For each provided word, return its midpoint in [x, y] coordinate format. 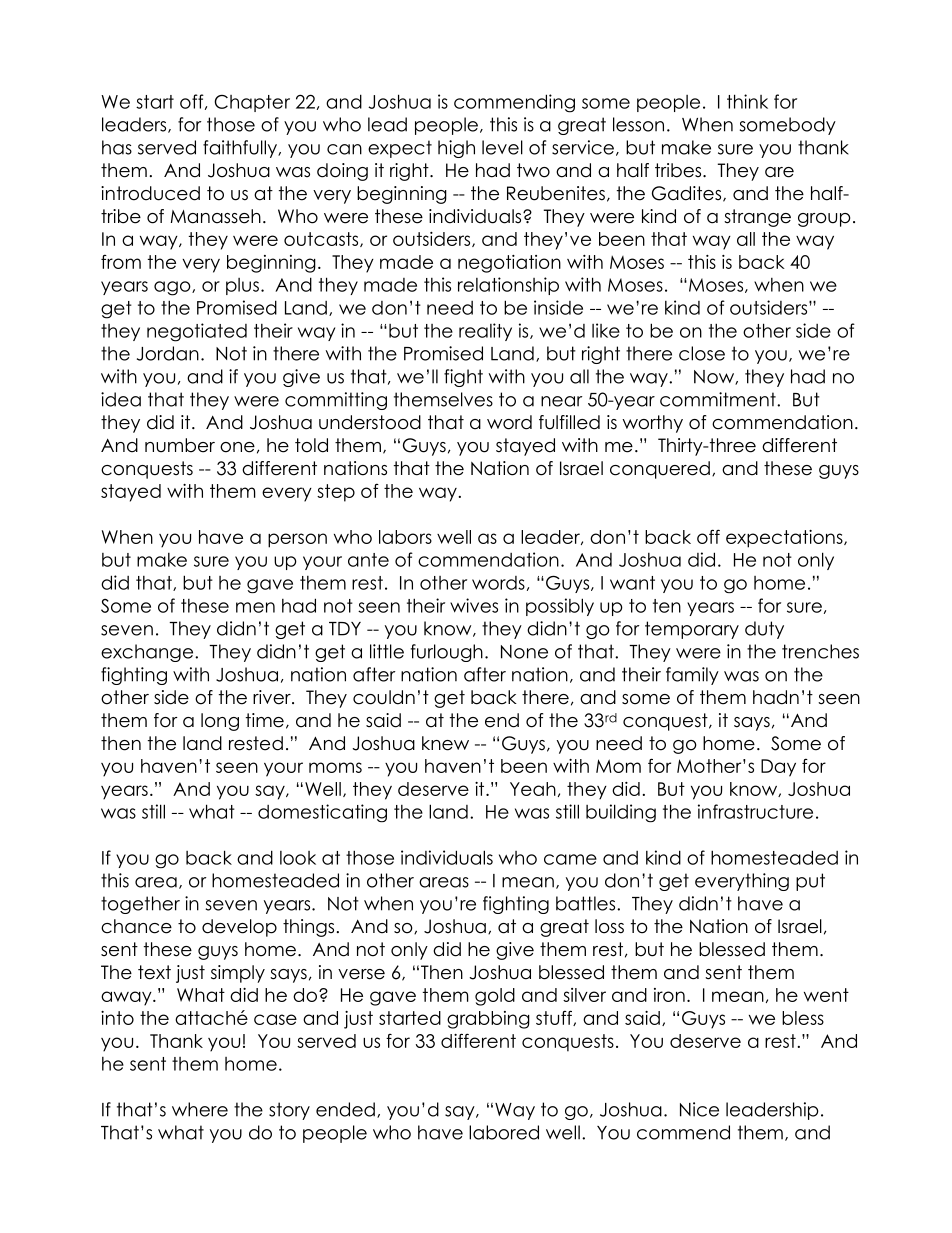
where [200, 1109]
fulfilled [569, 422]
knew [445, 743]
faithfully [241, 149]
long [220, 722]
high [456, 149]
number [180, 445]
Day [778, 768]
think [747, 101]
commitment [719, 399]
